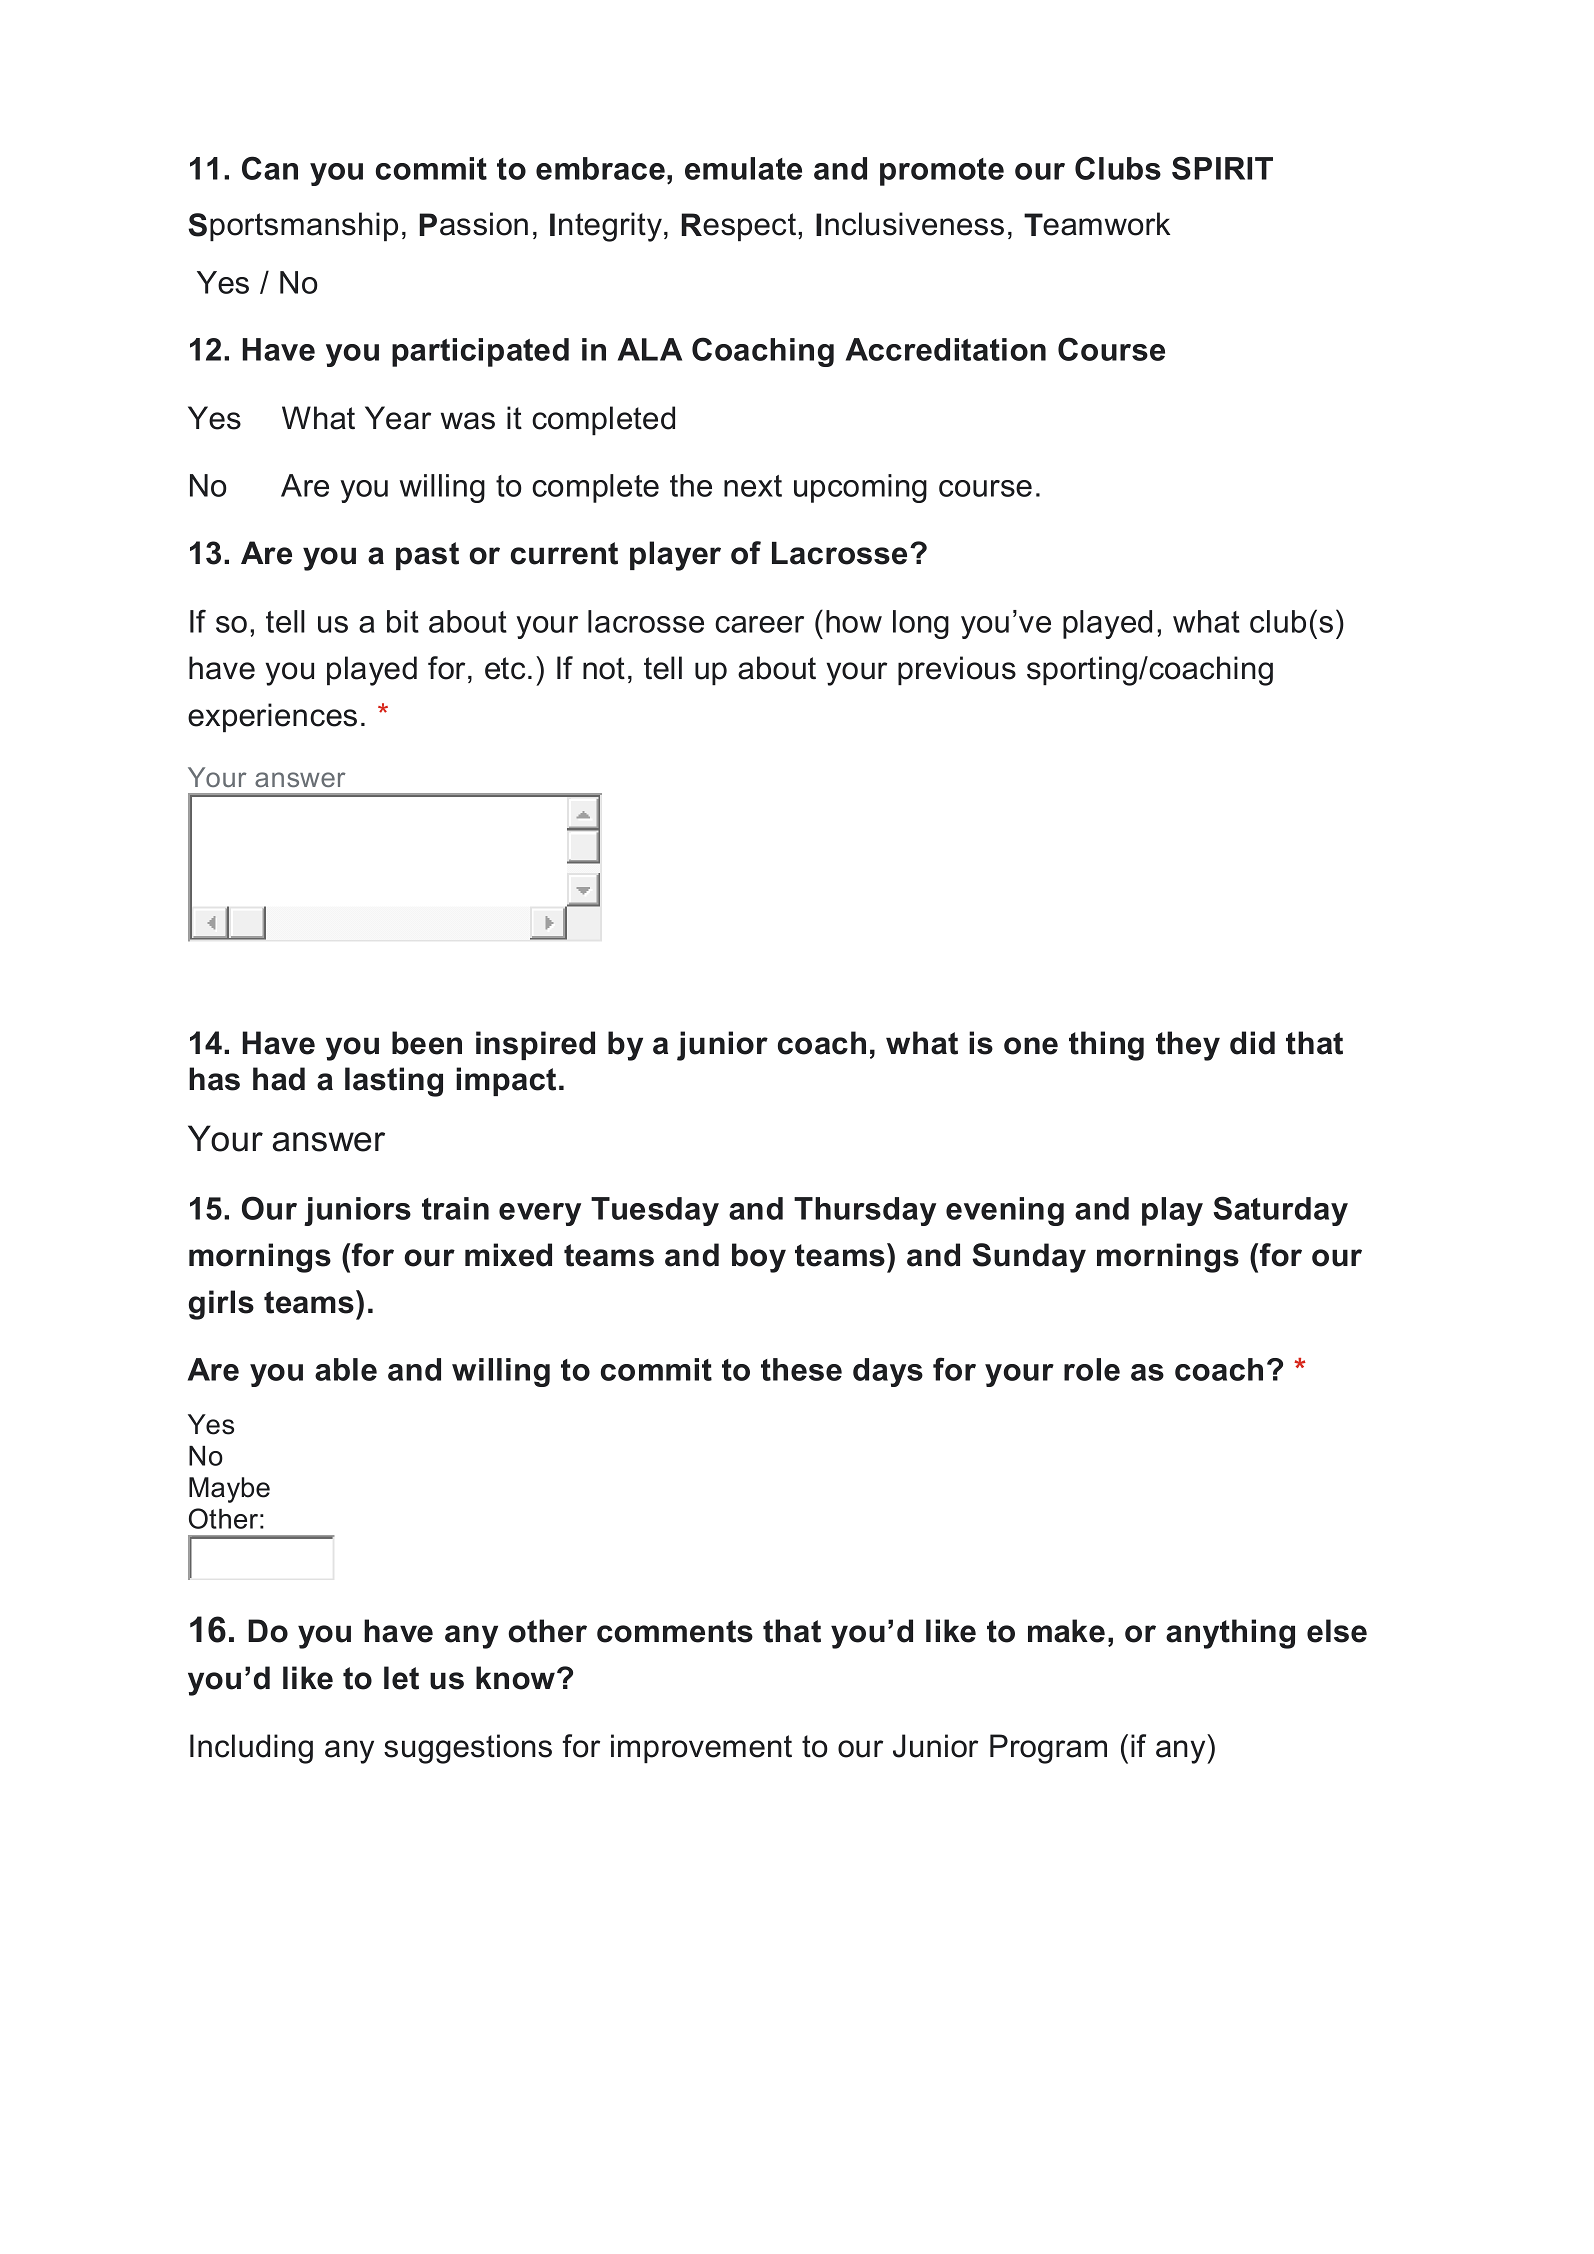 This screenshot has height=2254, width=1594. I want to click on SPIRIT, so click(1222, 168).
